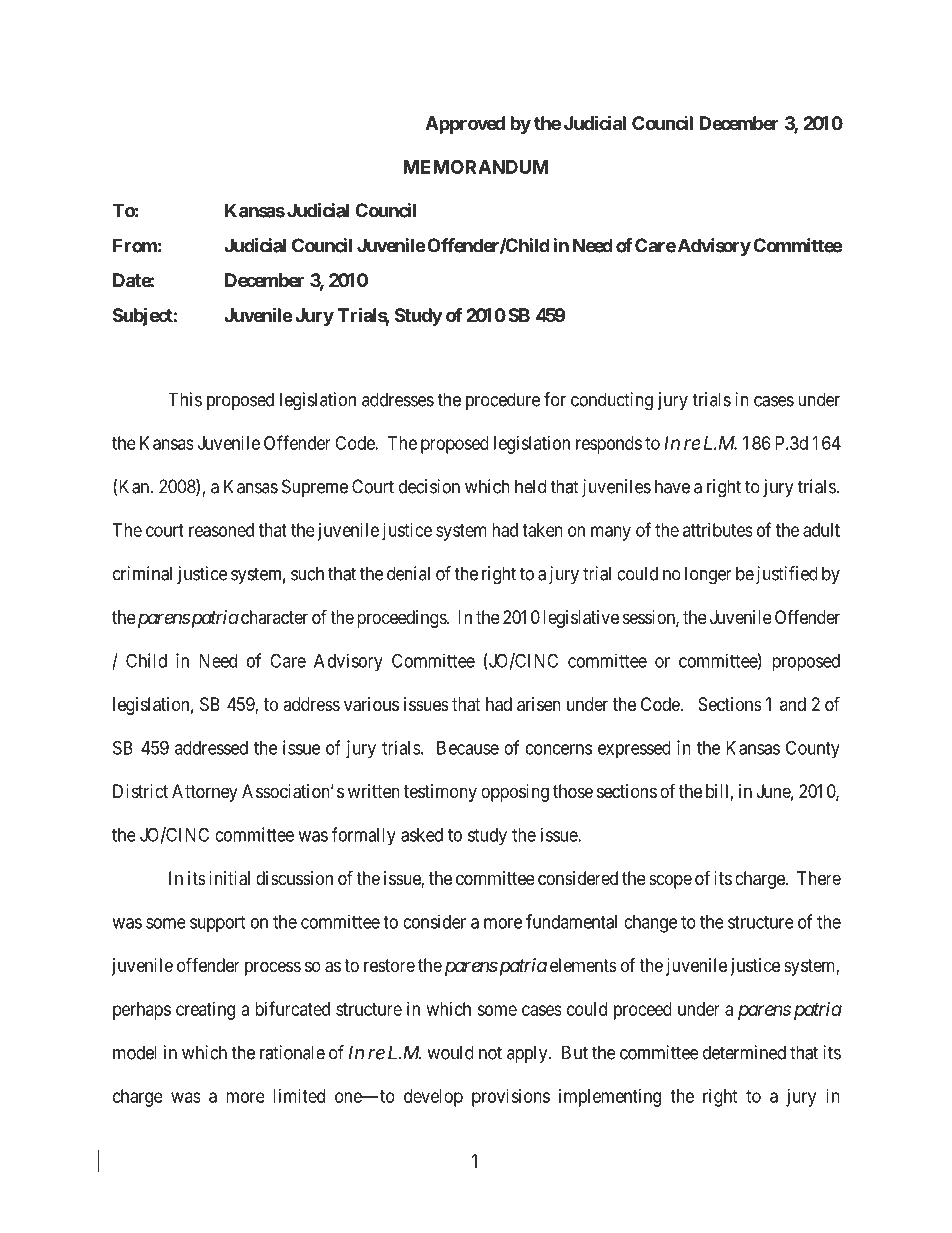 The height and width of the screenshot is (1233, 952). What do you see at coordinates (205, 793) in the screenshot?
I see `Attorney` at bounding box center [205, 793].
